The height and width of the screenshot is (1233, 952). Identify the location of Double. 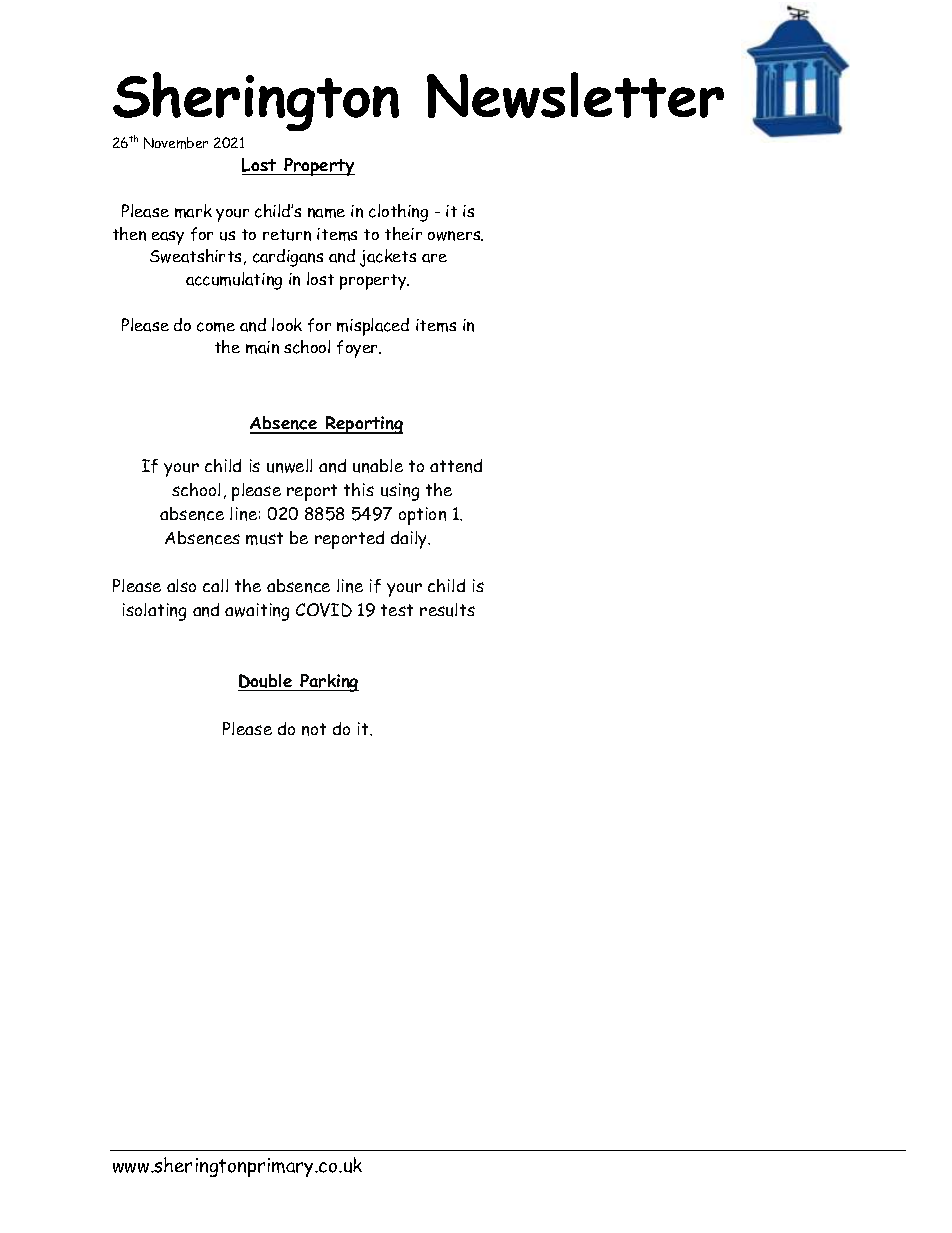
(266, 682).
